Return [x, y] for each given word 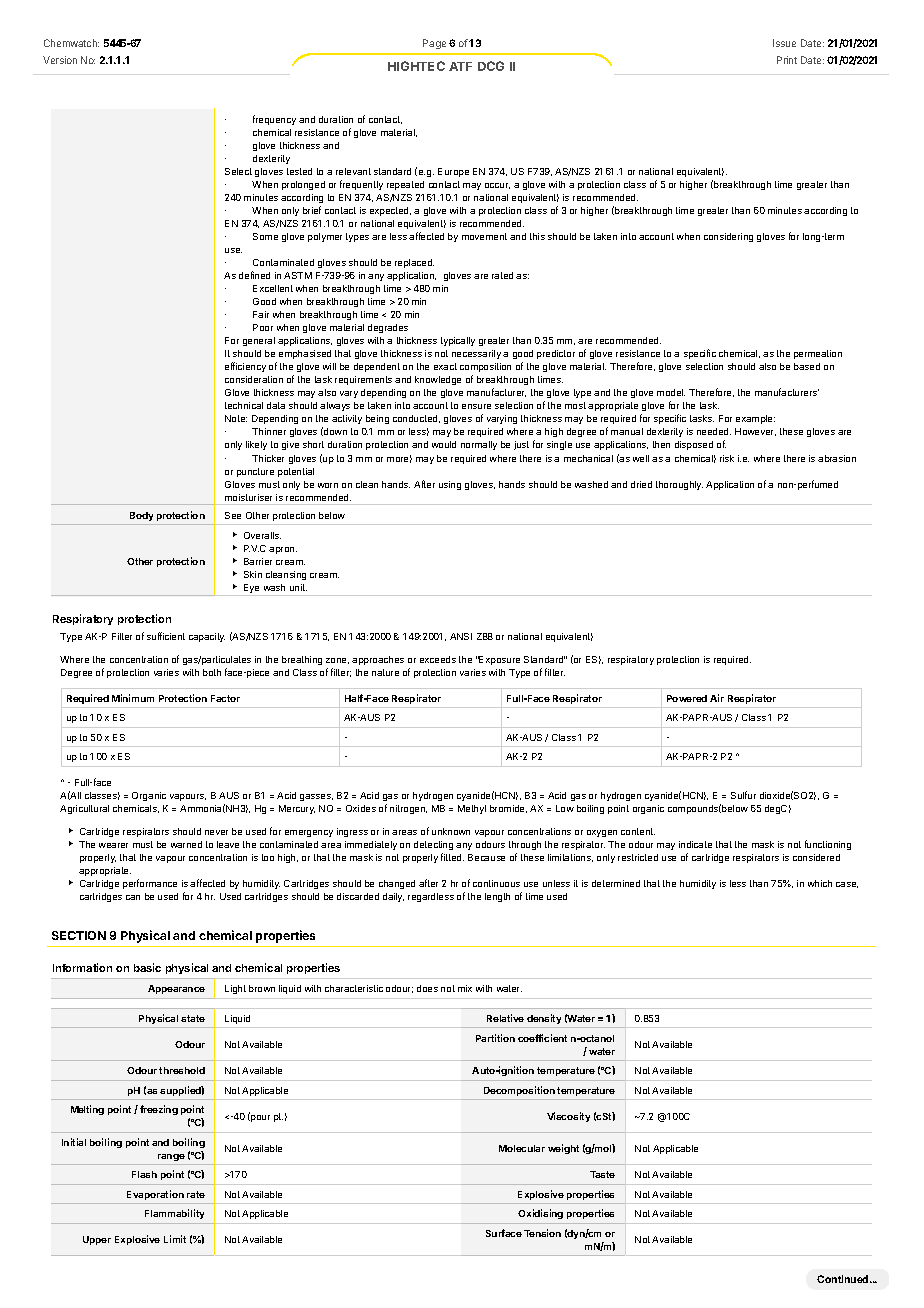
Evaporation [155, 1195]
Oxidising [540, 1214]
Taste [602, 1174]
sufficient [166, 636]
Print [787, 60]
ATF [460, 66]
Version [60, 60]
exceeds [438, 659]
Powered [687, 698]
